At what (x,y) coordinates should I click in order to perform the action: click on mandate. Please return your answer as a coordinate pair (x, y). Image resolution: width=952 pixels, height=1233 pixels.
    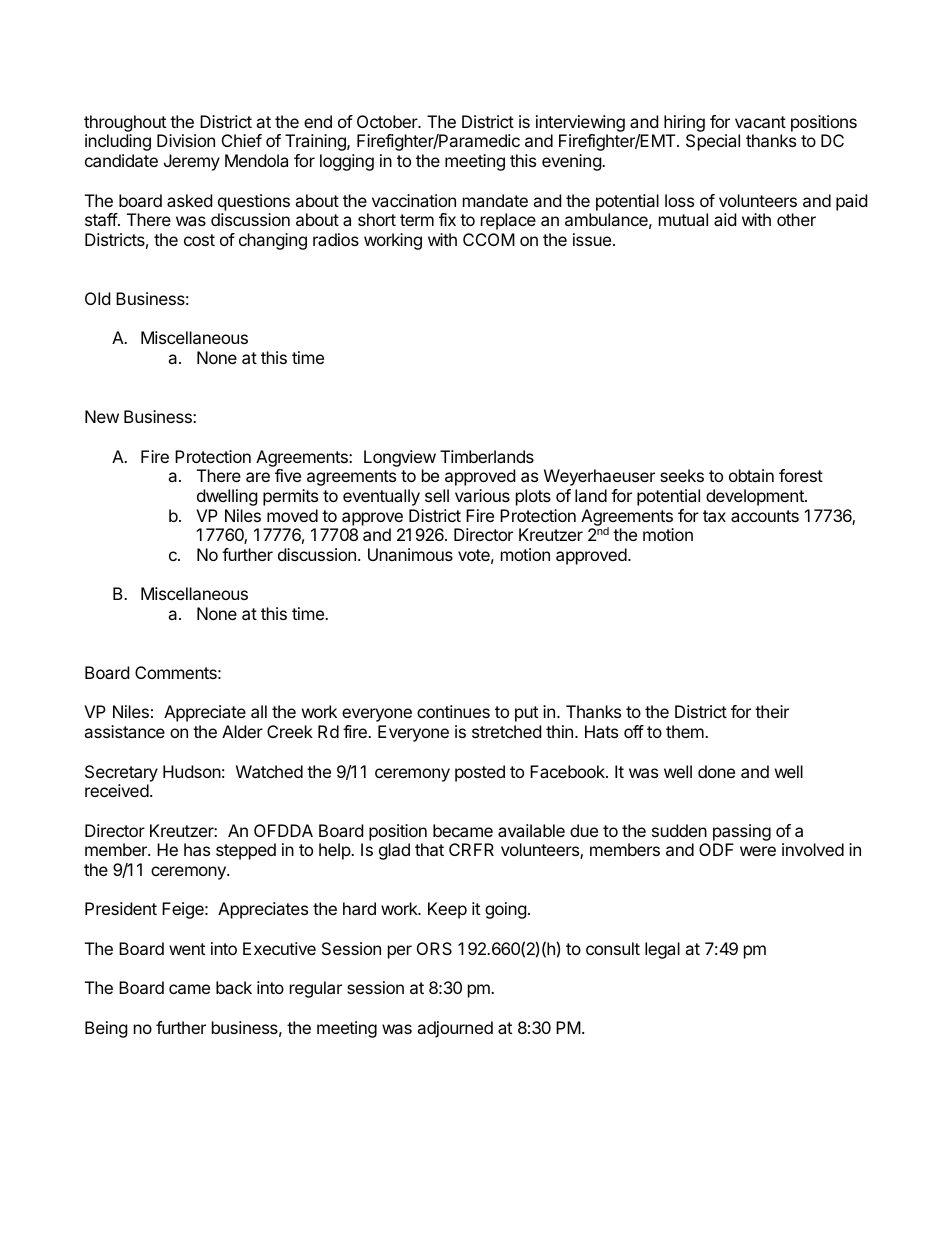
    Looking at the image, I should click on (495, 200).
